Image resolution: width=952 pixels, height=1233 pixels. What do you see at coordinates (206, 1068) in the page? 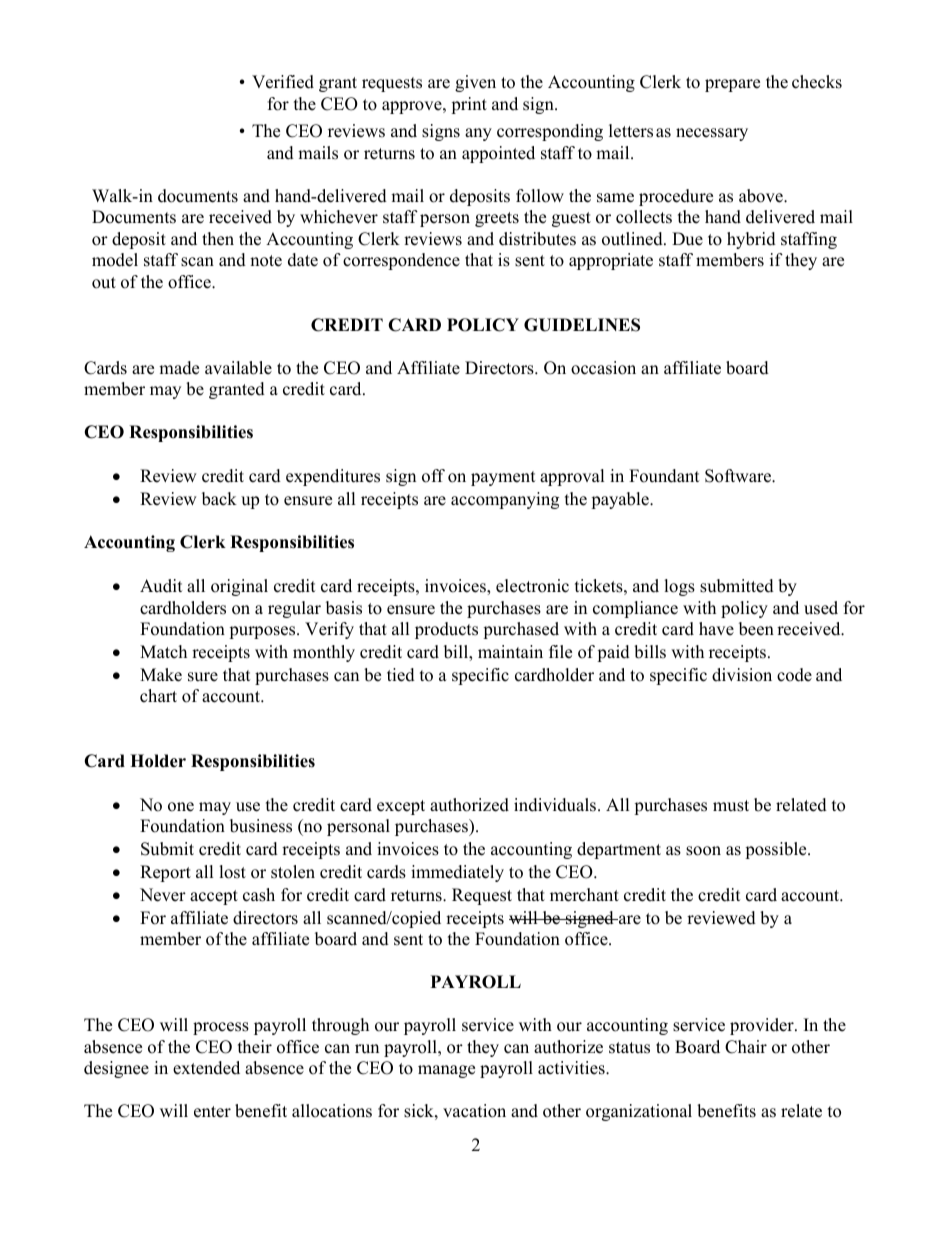
I see `extended` at bounding box center [206, 1068].
